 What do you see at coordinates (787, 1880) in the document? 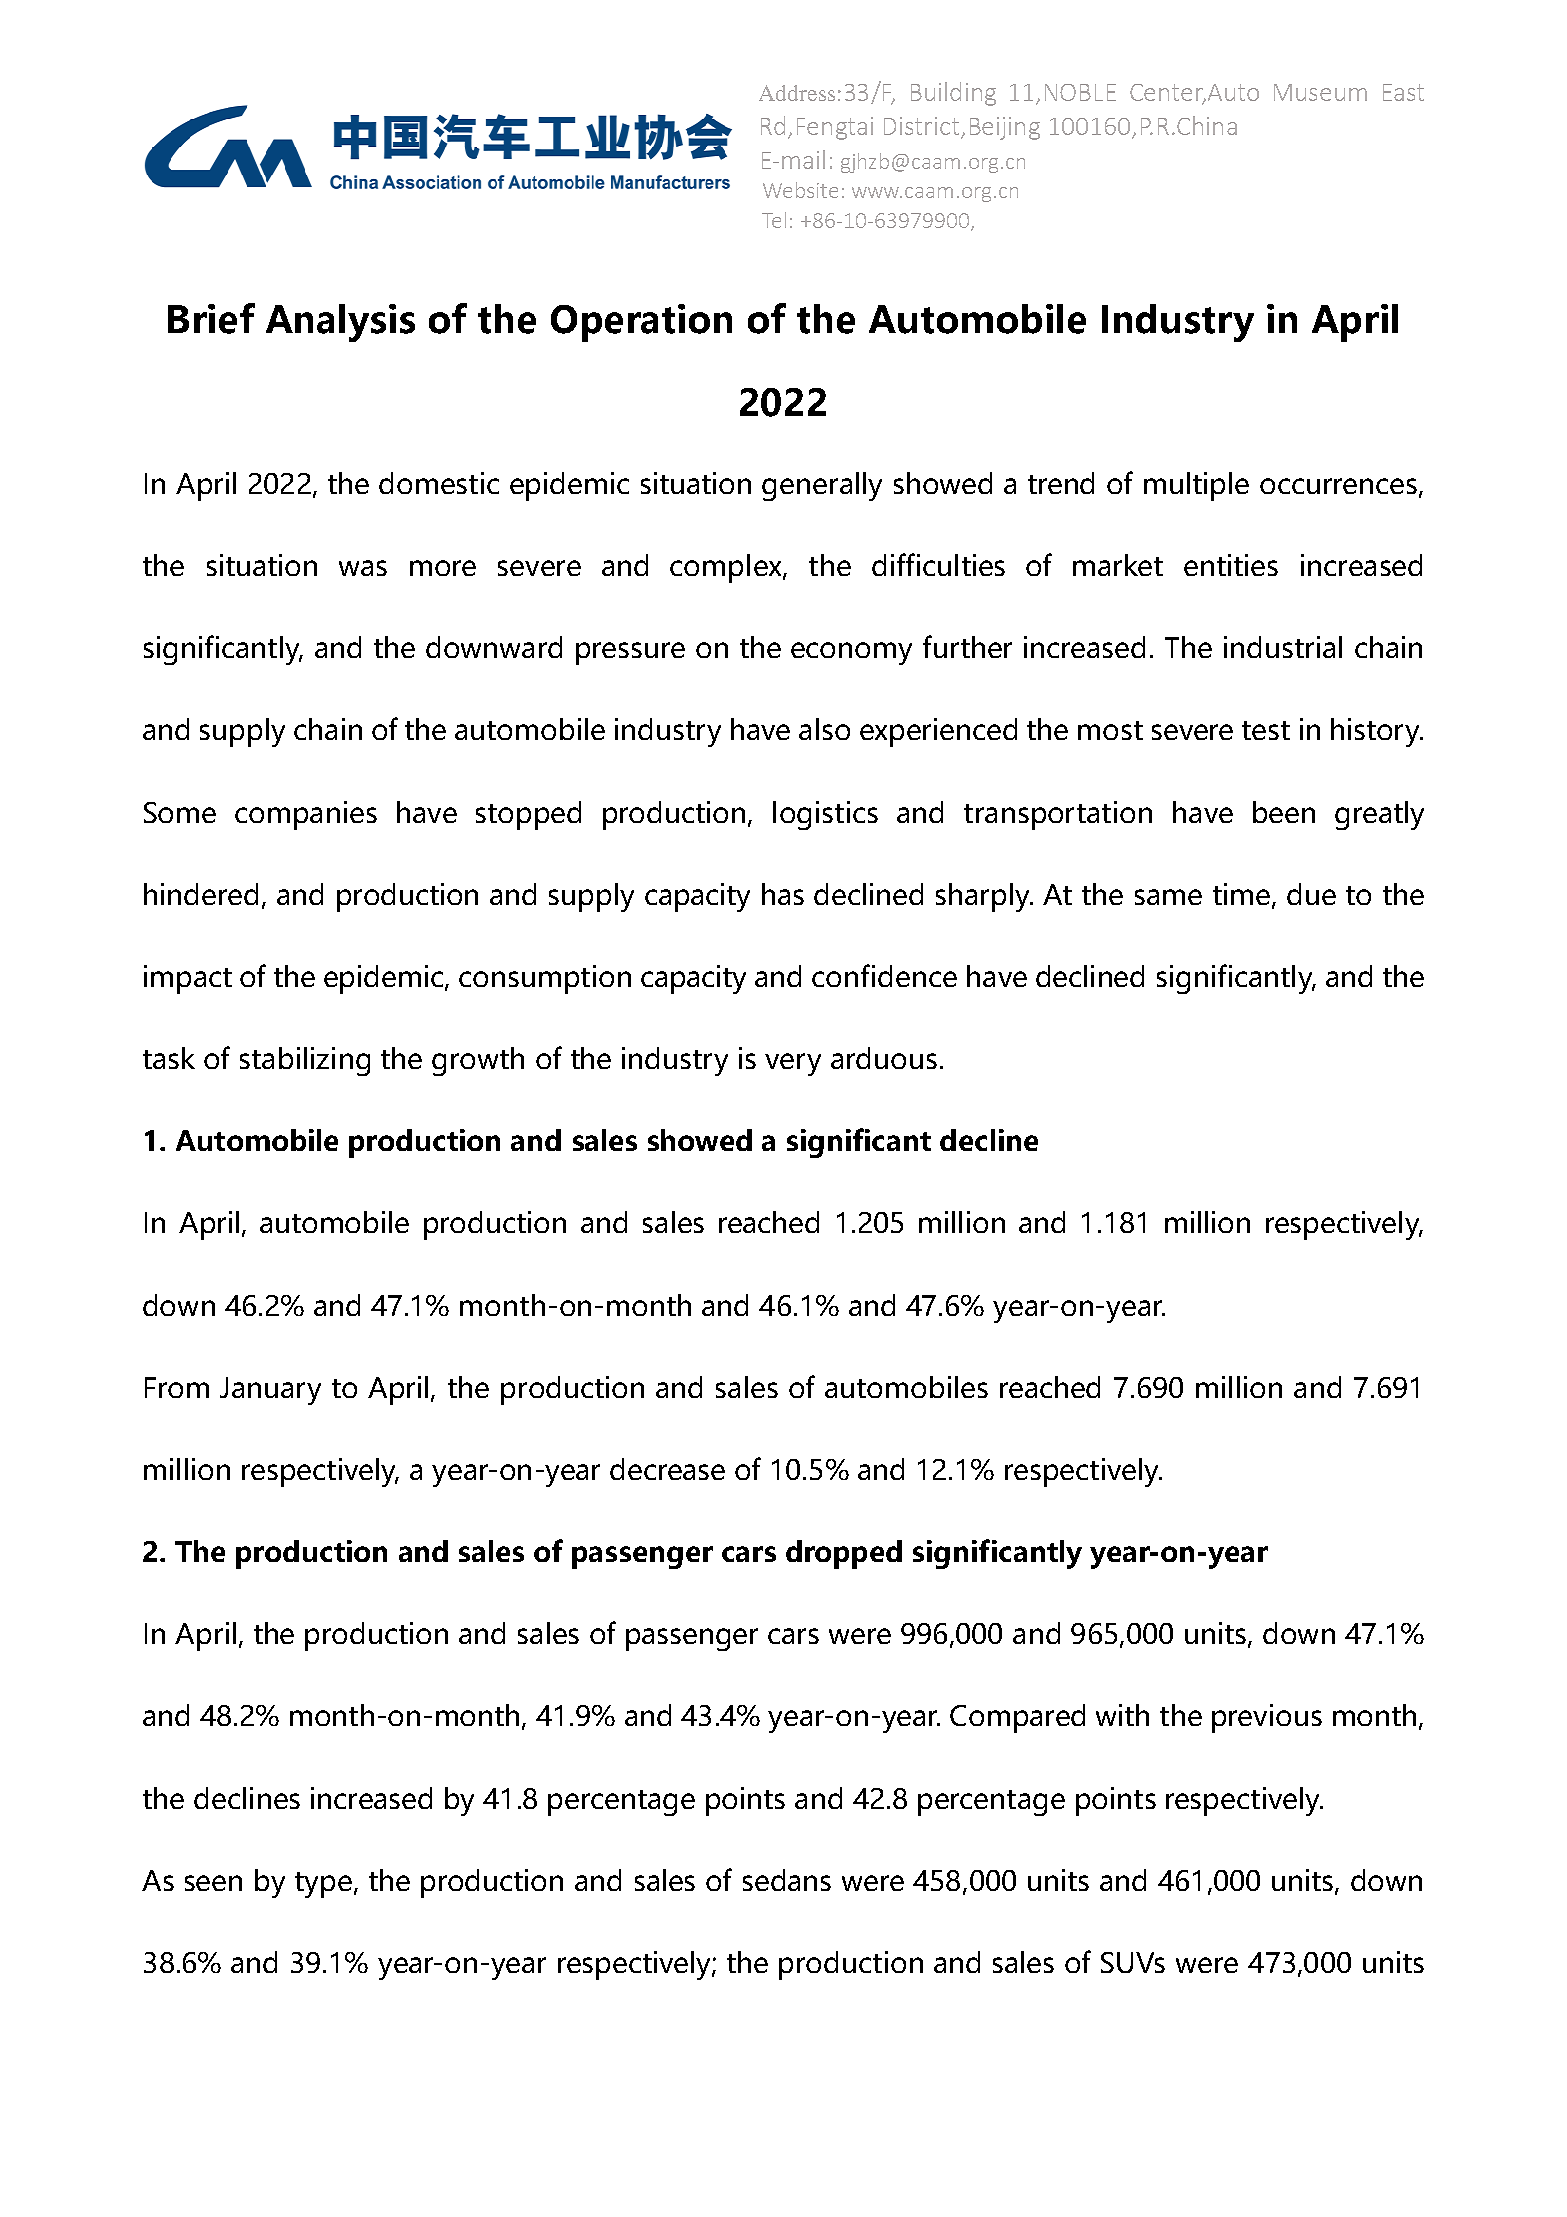
I see `sedans` at bounding box center [787, 1880].
